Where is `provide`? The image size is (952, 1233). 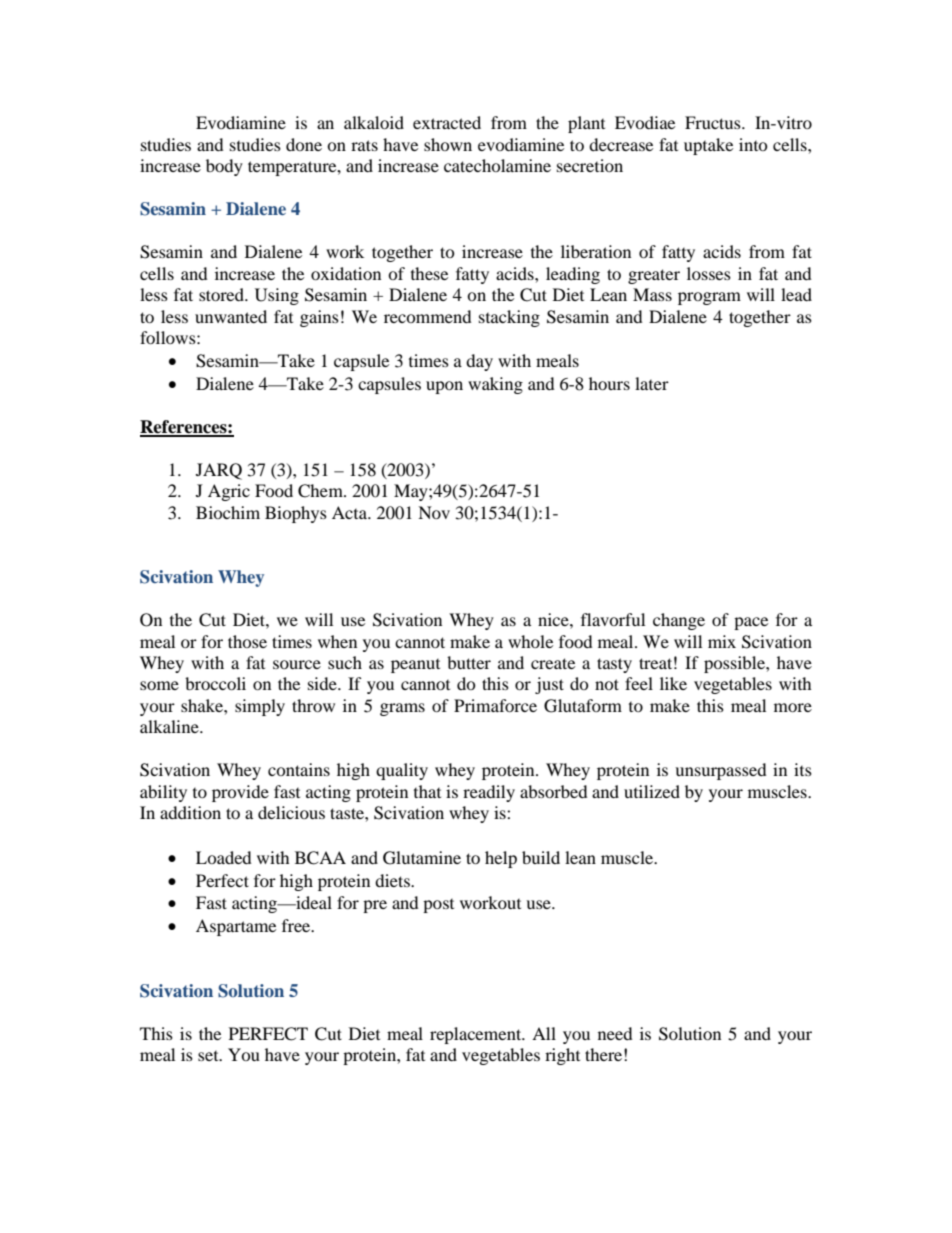
provide is located at coordinates (240, 793).
